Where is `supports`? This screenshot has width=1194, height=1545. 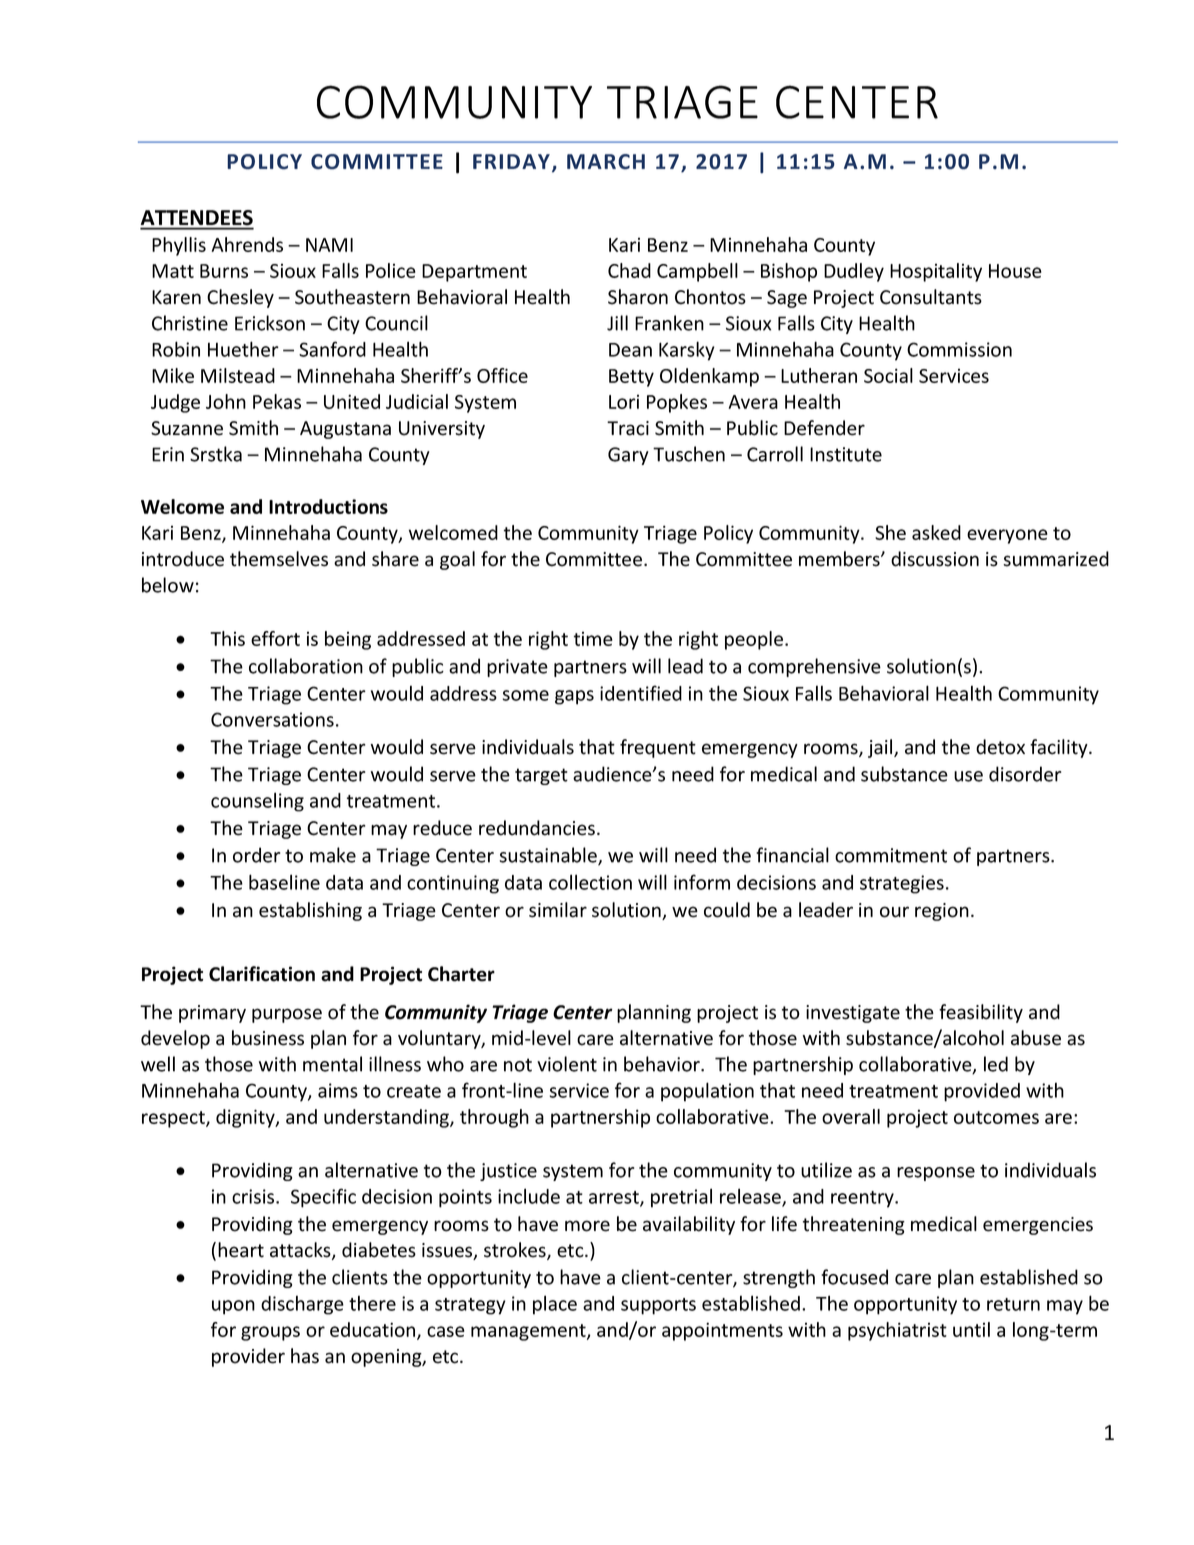 supports is located at coordinates (658, 1306).
